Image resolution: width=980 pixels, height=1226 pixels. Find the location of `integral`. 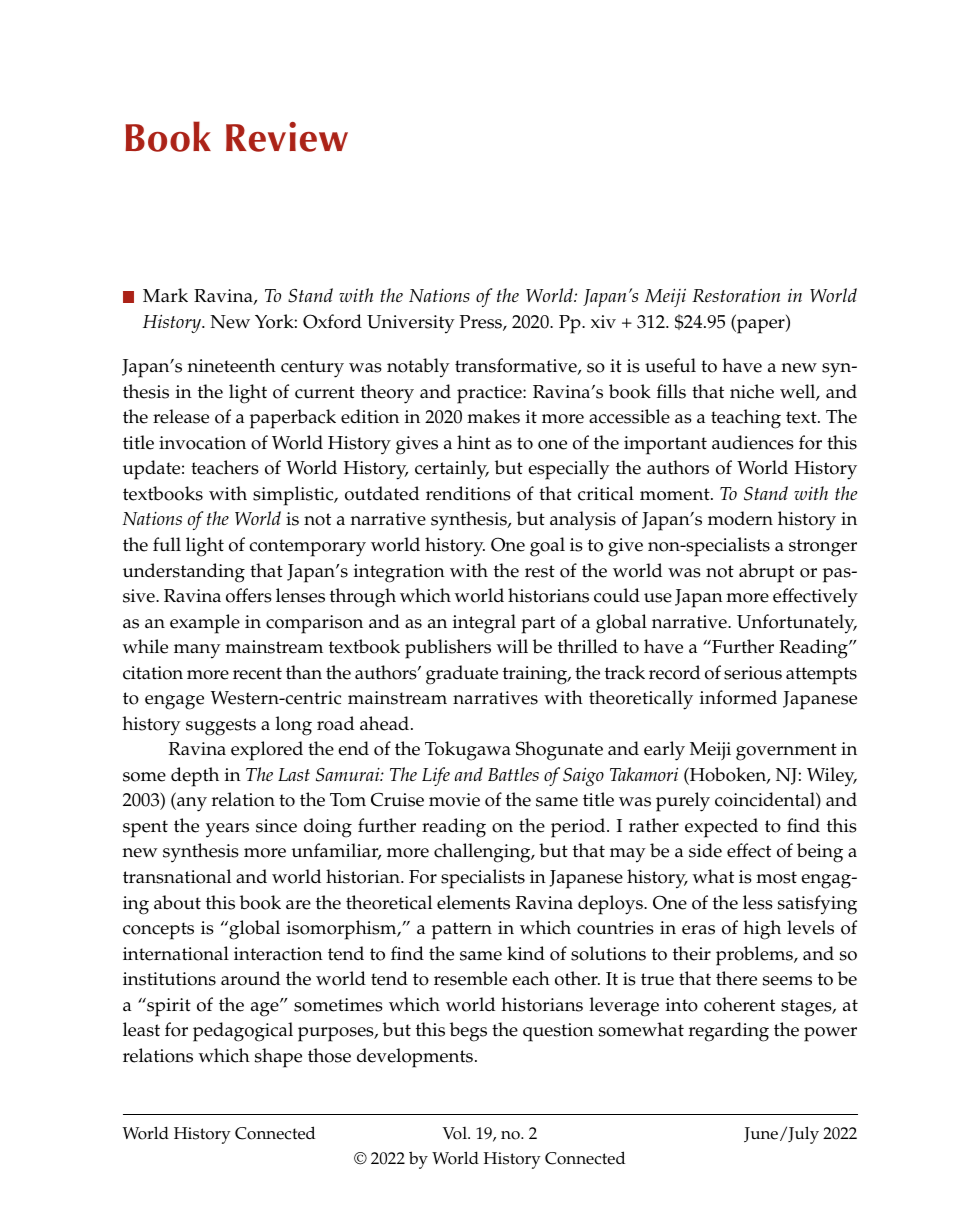

integral is located at coordinates (484, 624).
